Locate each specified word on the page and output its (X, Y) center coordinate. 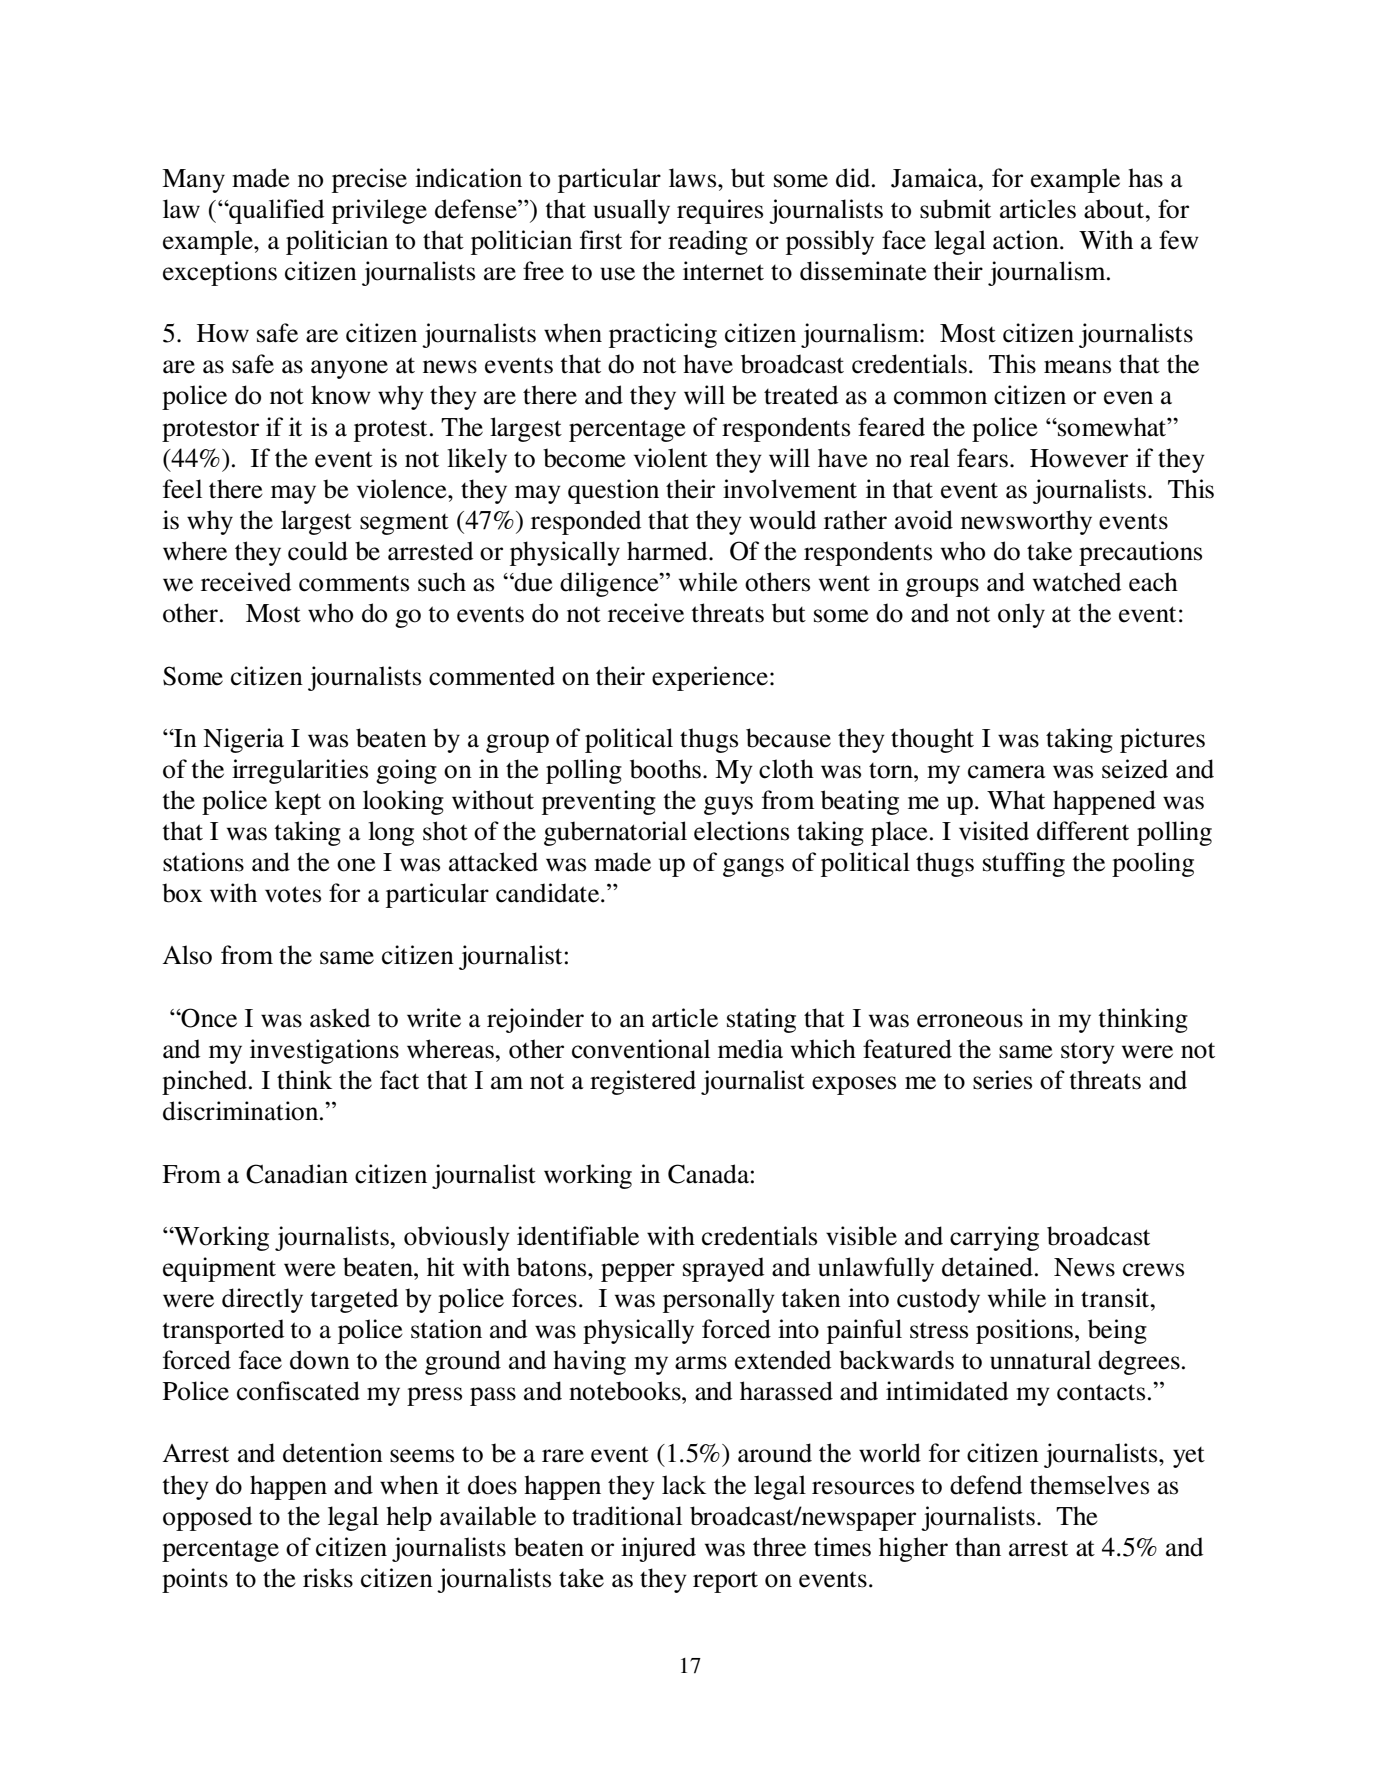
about (1115, 209)
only (1021, 615)
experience (711, 678)
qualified (275, 211)
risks (328, 1578)
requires (720, 211)
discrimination (242, 1111)
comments (354, 583)
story (1088, 1053)
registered (643, 1082)
